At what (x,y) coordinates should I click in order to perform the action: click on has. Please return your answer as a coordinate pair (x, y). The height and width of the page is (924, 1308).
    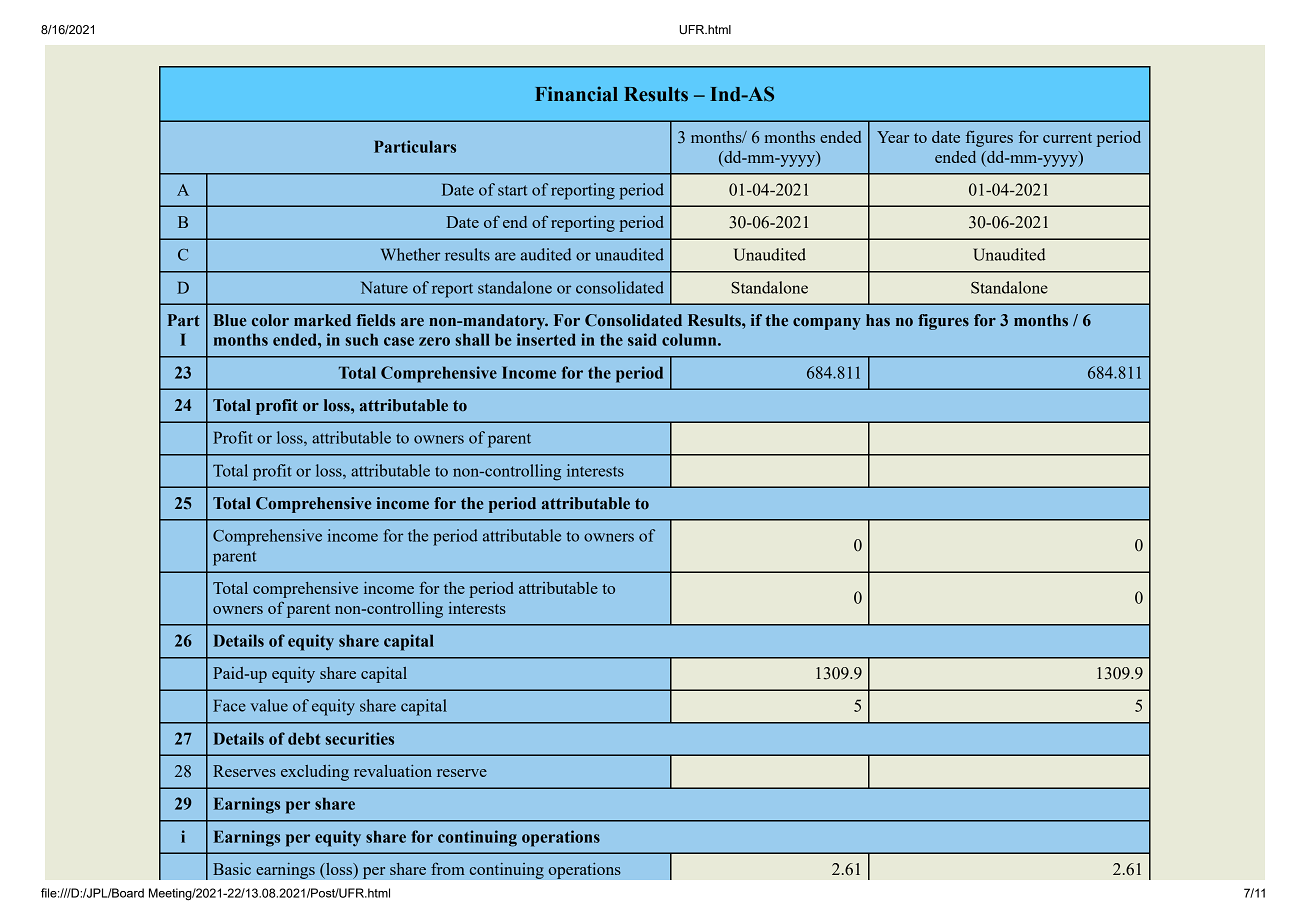
    Looking at the image, I should click on (878, 320).
